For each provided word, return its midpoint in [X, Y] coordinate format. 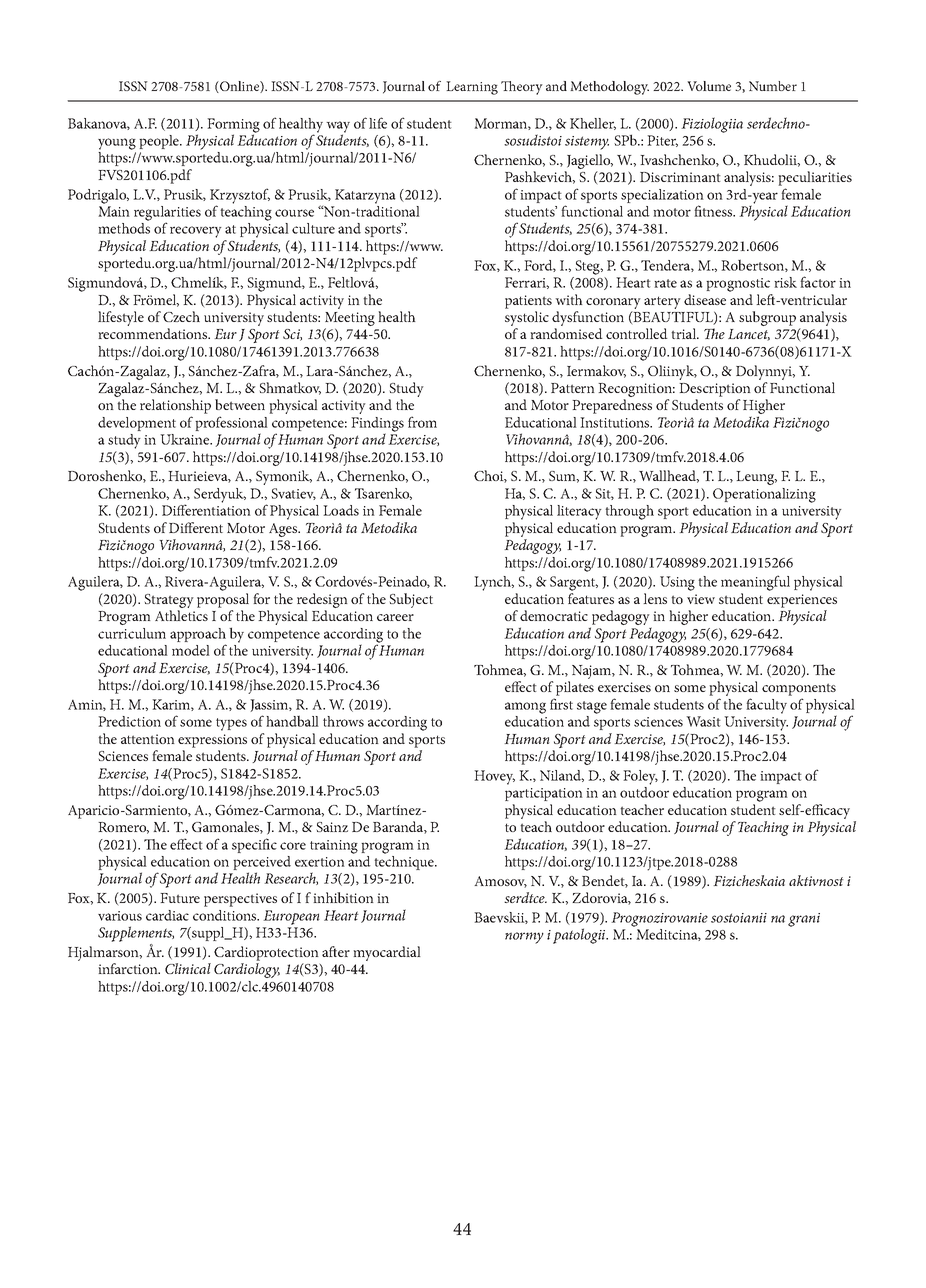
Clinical [188, 968]
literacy [579, 512]
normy [524, 938]
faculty [766, 706]
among [525, 708]
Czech [181, 316]
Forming [233, 126]
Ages [284, 530]
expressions [212, 741]
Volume [709, 86]
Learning [472, 88]
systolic [527, 320]
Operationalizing [764, 495]
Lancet [749, 335]
